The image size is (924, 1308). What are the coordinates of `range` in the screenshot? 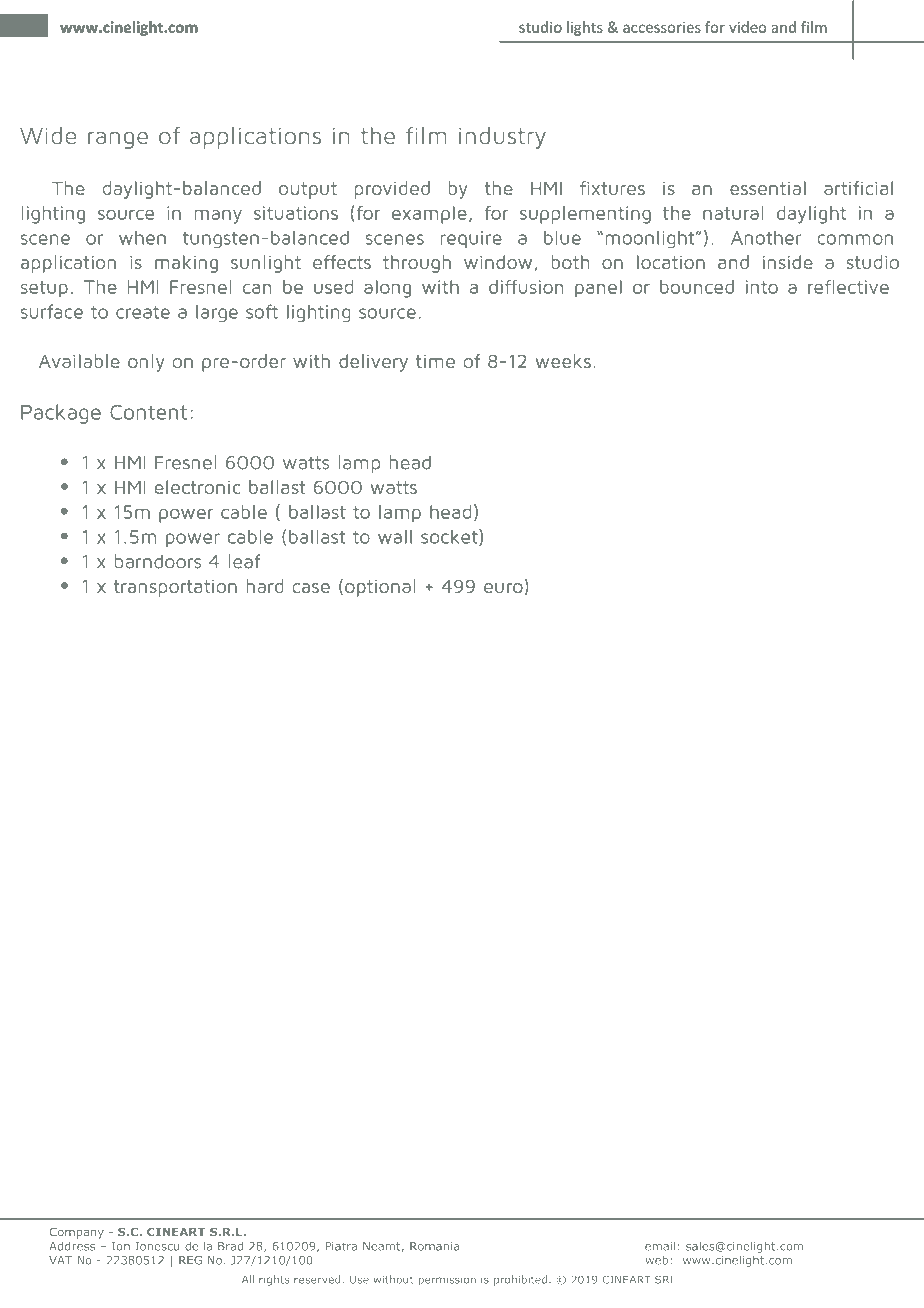 It's located at (118, 140).
